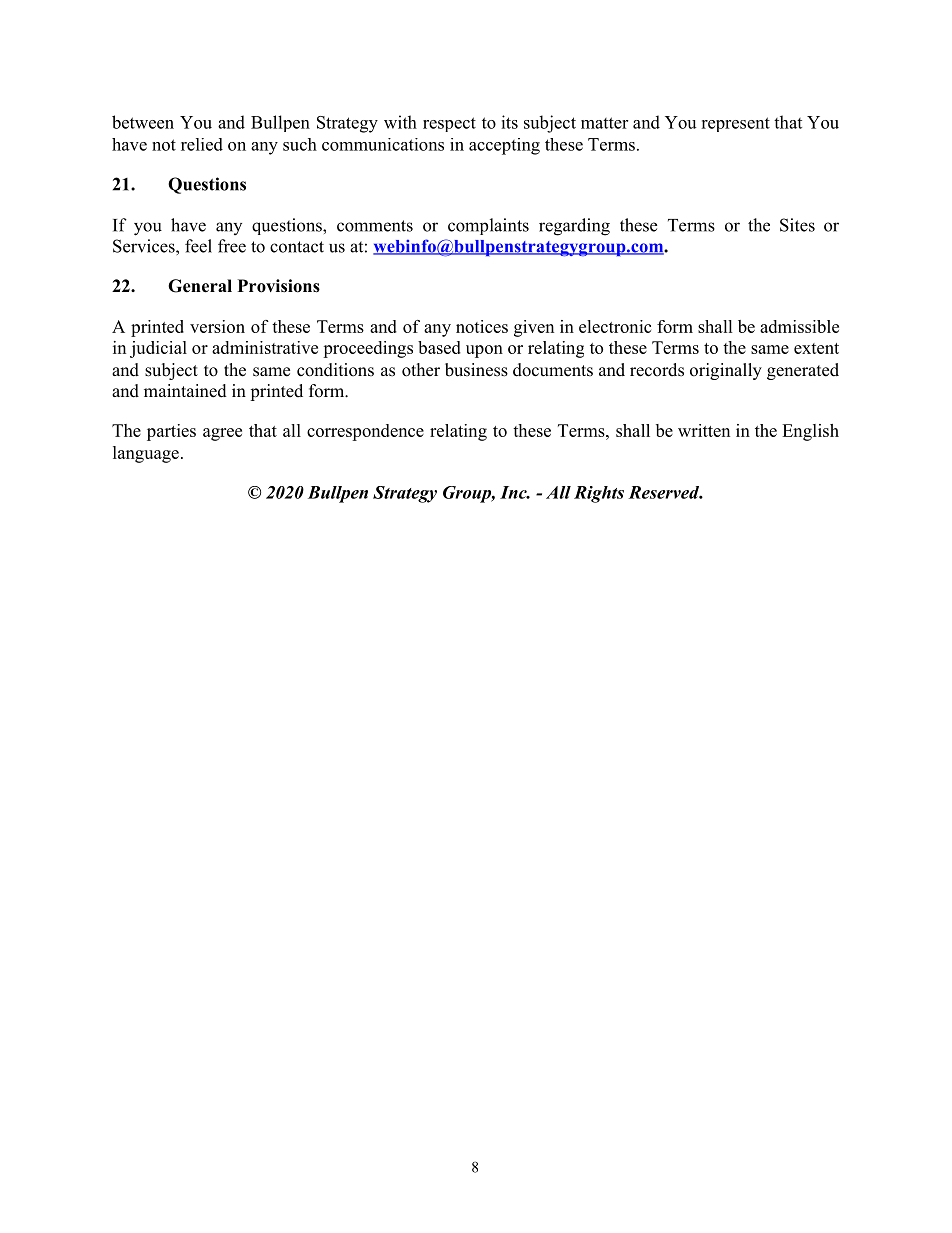 The height and width of the screenshot is (1233, 952). Describe the element at coordinates (599, 494) in the screenshot. I see `Rights` at that location.
